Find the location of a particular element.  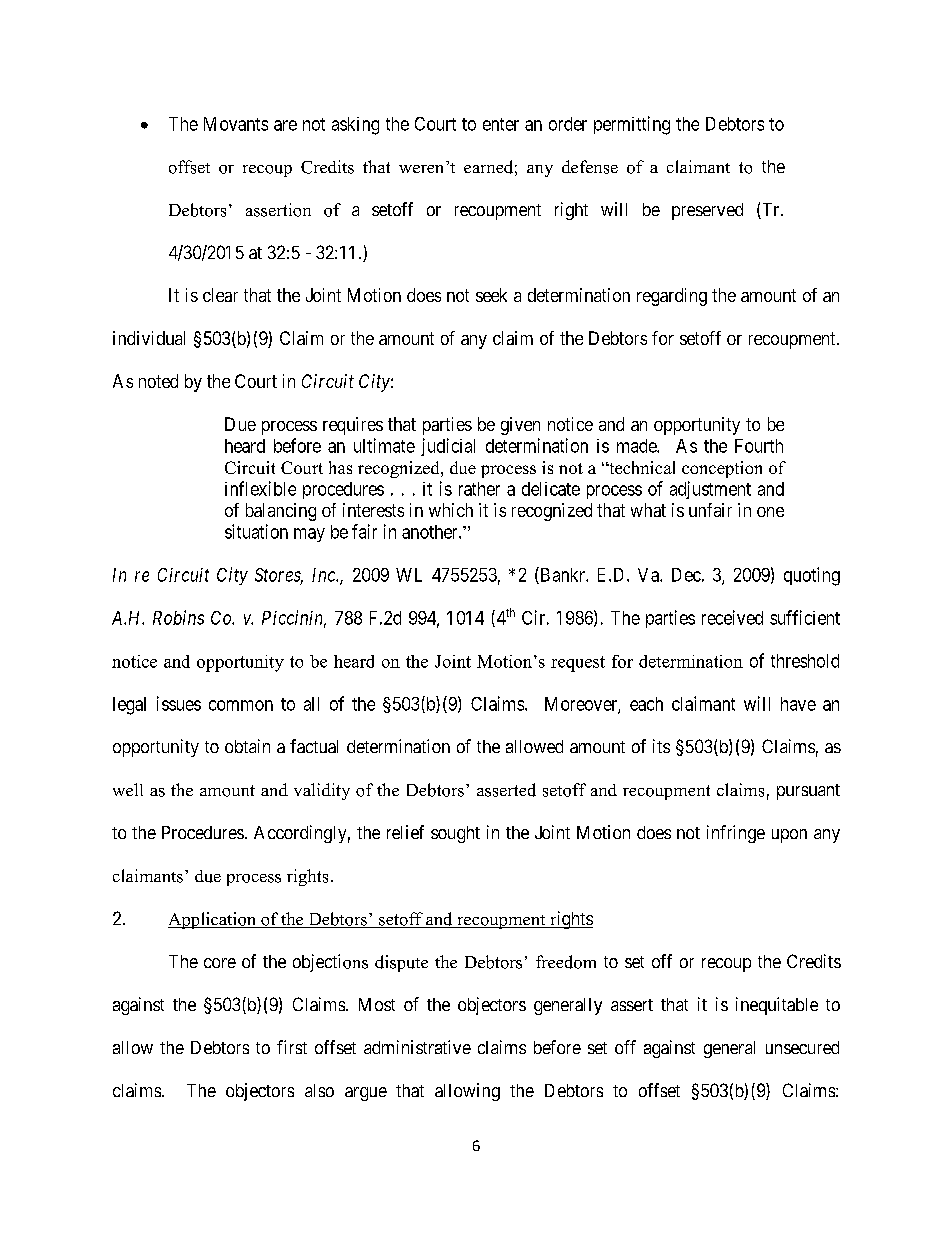

another is located at coordinates (431, 532).
